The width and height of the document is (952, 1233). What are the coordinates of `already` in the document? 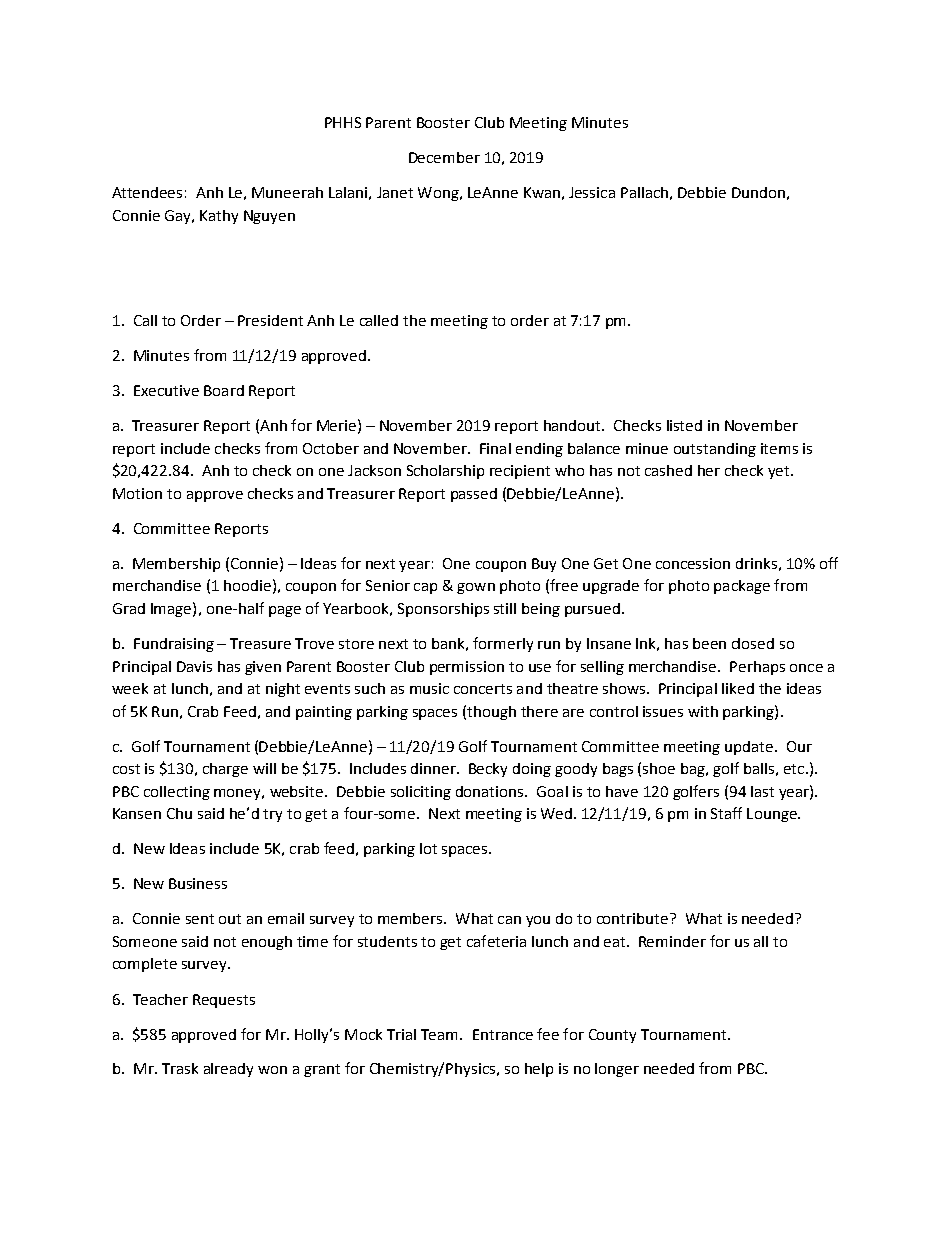 It's located at (228, 1070).
